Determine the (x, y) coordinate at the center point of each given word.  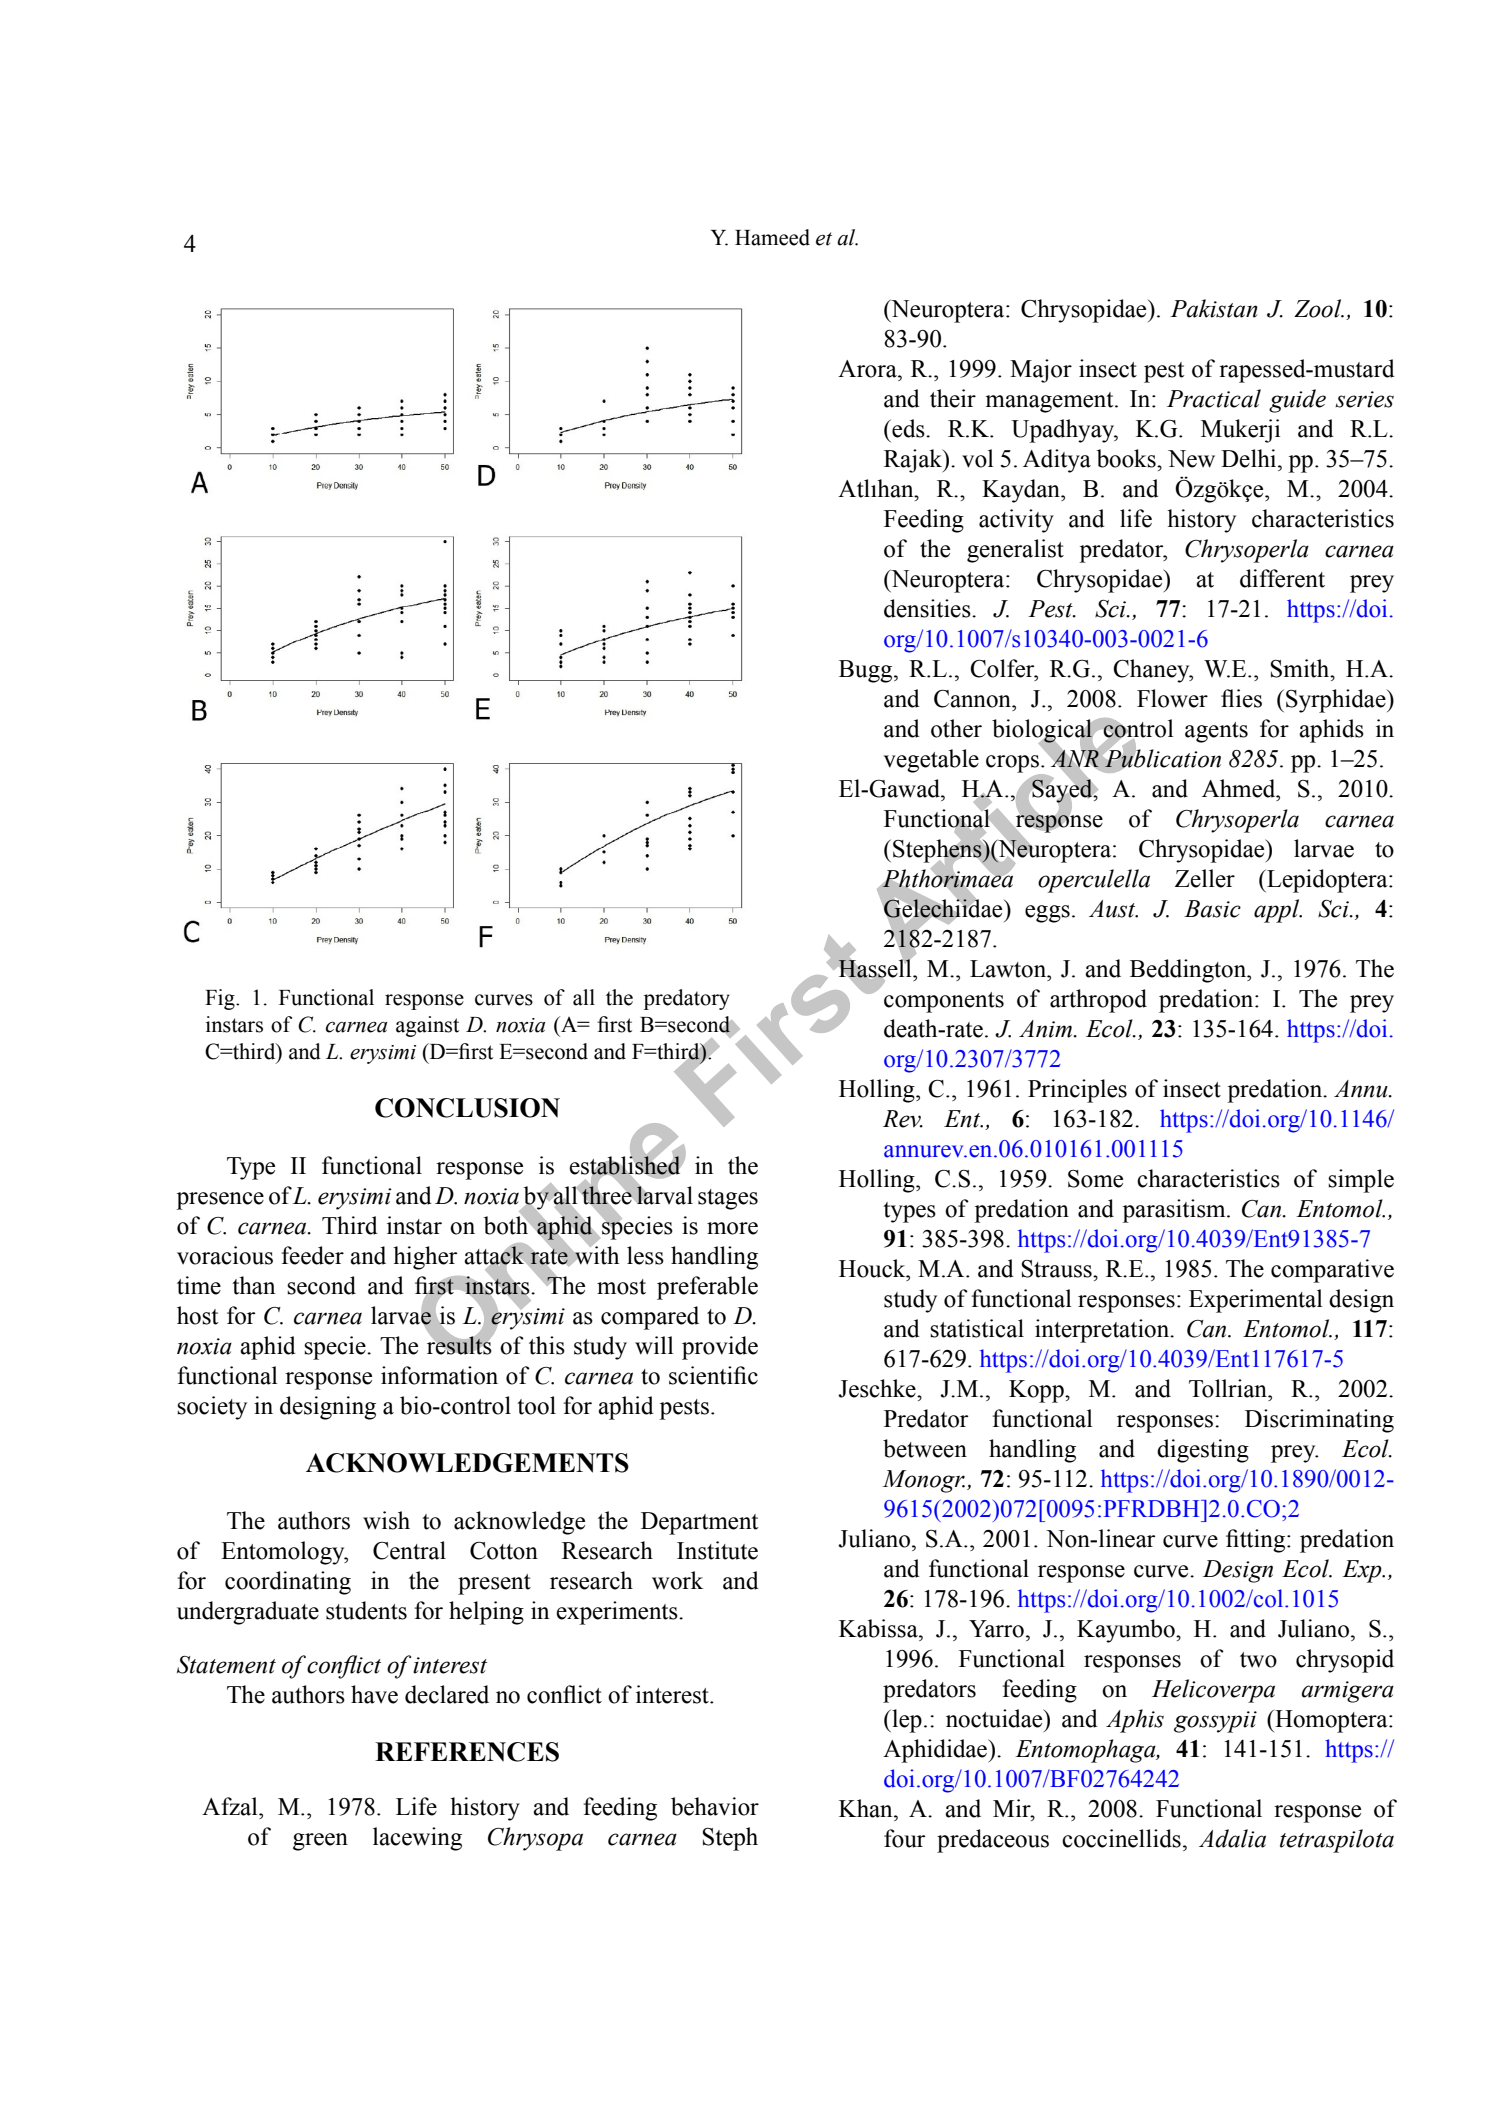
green (320, 1842)
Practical (1214, 398)
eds (908, 428)
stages (728, 1199)
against (427, 1026)
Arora (868, 369)
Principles (1077, 1091)
